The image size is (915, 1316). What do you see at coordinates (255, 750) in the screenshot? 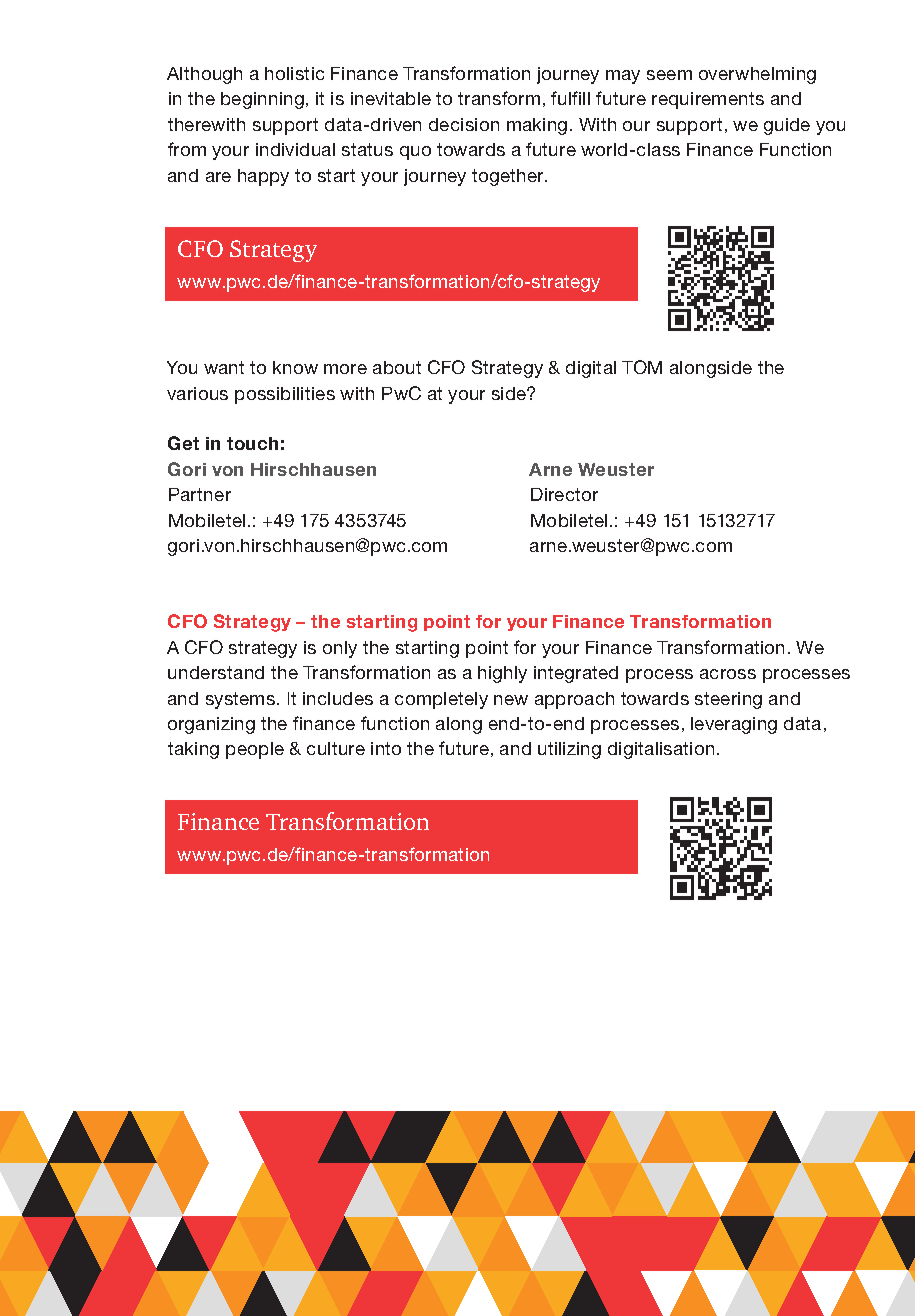
I see `people` at bounding box center [255, 750].
